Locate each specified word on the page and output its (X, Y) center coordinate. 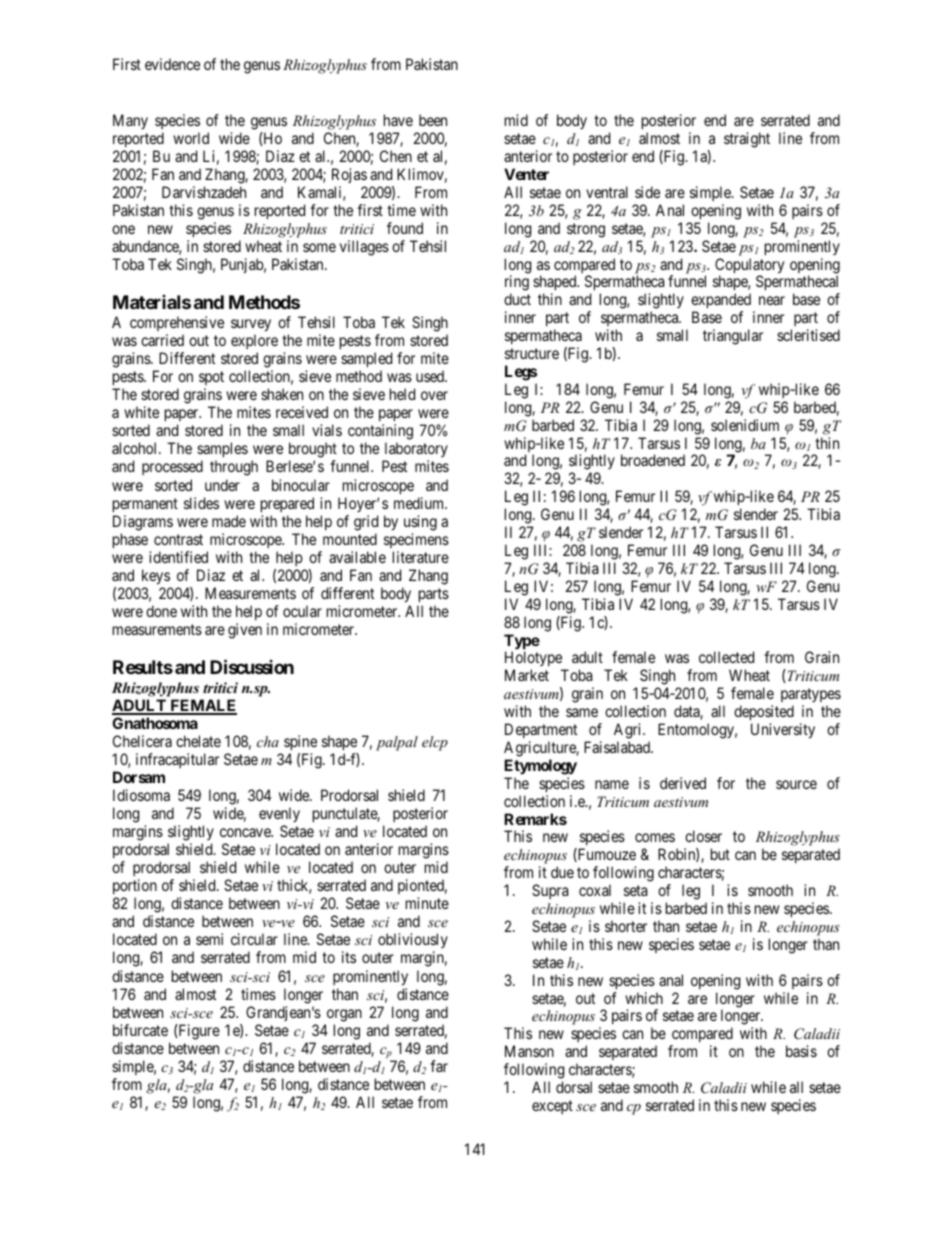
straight (747, 140)
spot (211, 380)
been (433, 120)
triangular (733, 337)
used (431, 376)
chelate (198, 741)
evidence (172, 64)
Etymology (540, 767)
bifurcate (140, 1030)
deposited (764, 712)
